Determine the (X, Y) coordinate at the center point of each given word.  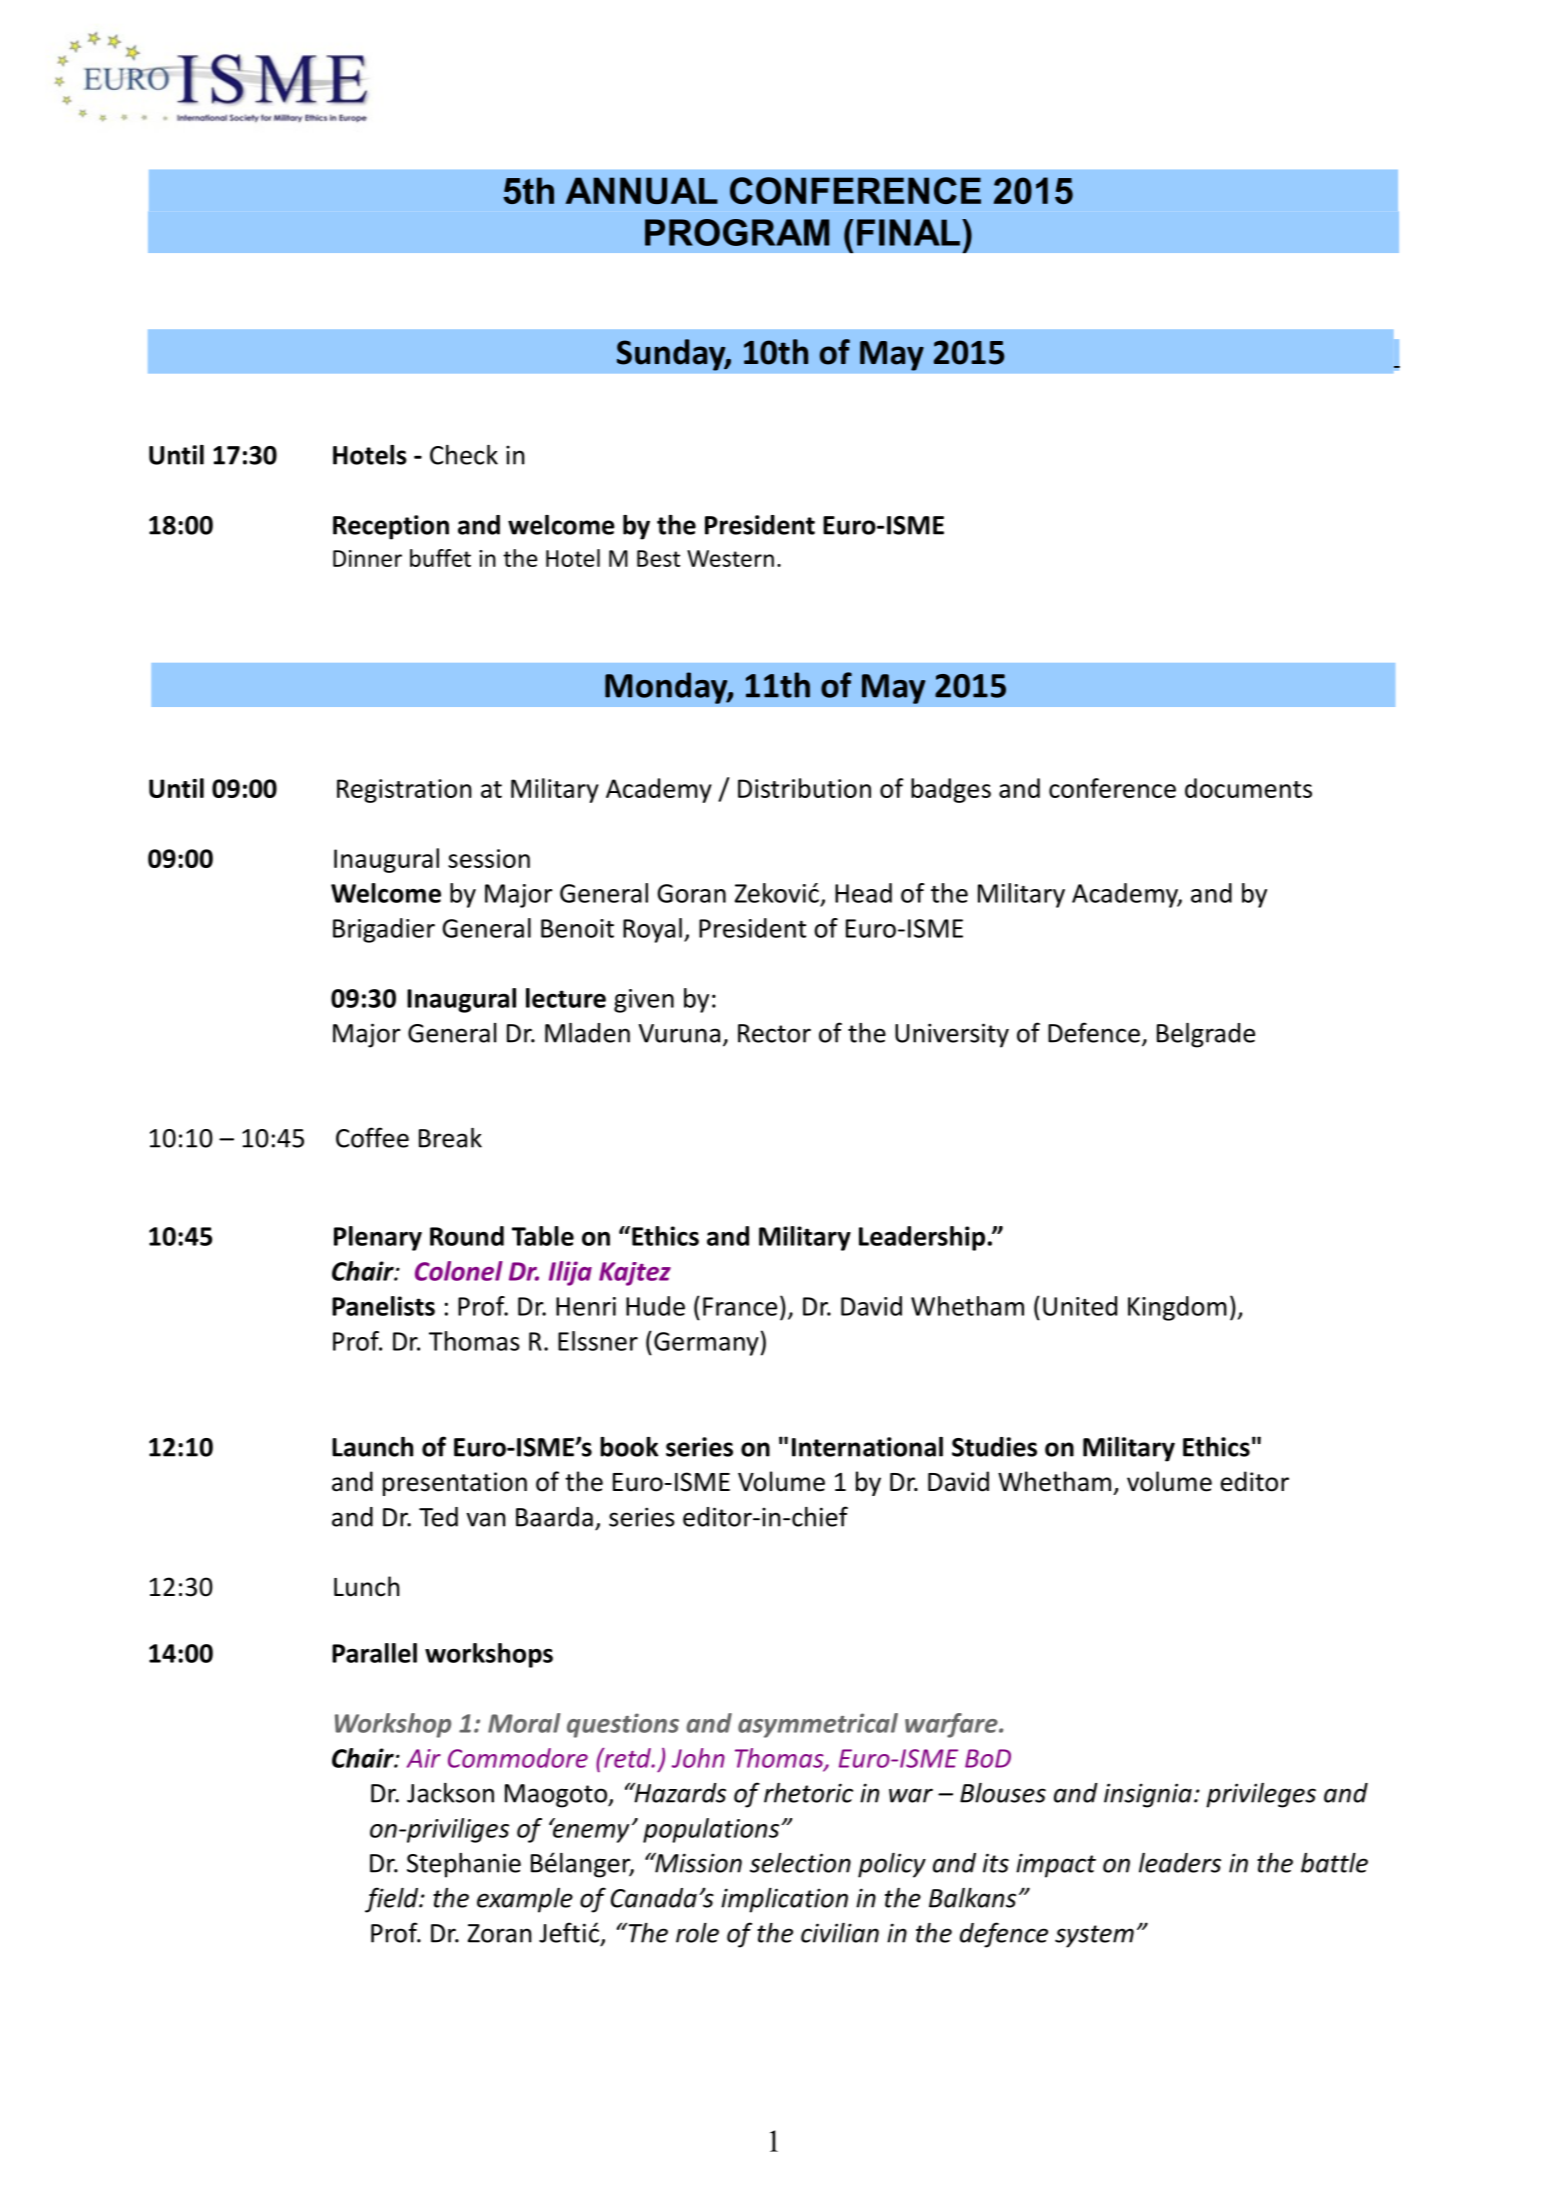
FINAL (908, 232)
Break (450, 1138)
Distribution (804, 788)
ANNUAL (641, 190)
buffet (440, 558)
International (867, 1447)
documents (1248, 788)
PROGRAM (737, 232)
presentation (455, 1484)
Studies (994, 1447)
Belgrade (1206, 1035)
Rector (774, 1033)
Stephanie (464, 1865)
